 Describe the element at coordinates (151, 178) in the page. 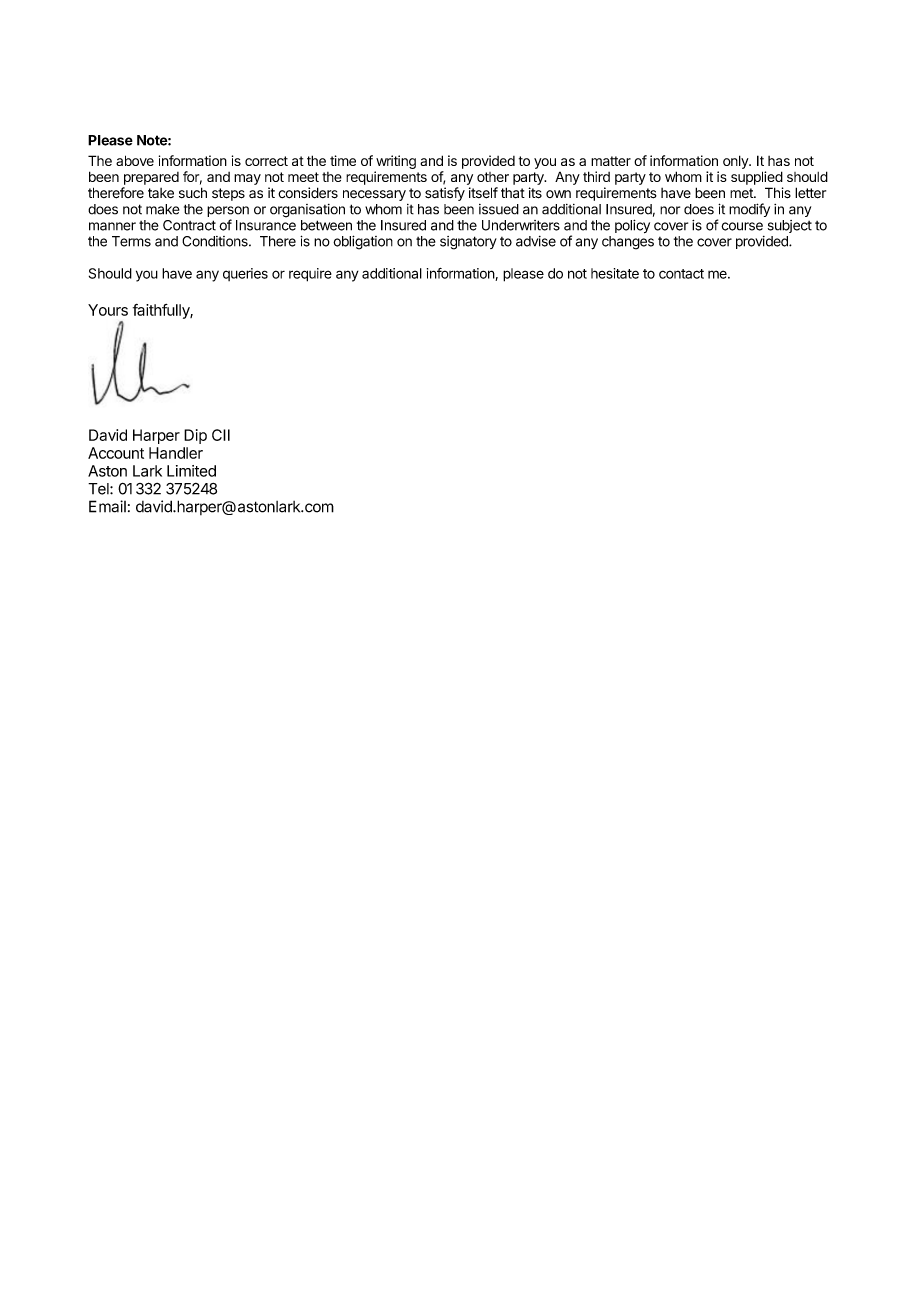

I see `prepared` at that location.
